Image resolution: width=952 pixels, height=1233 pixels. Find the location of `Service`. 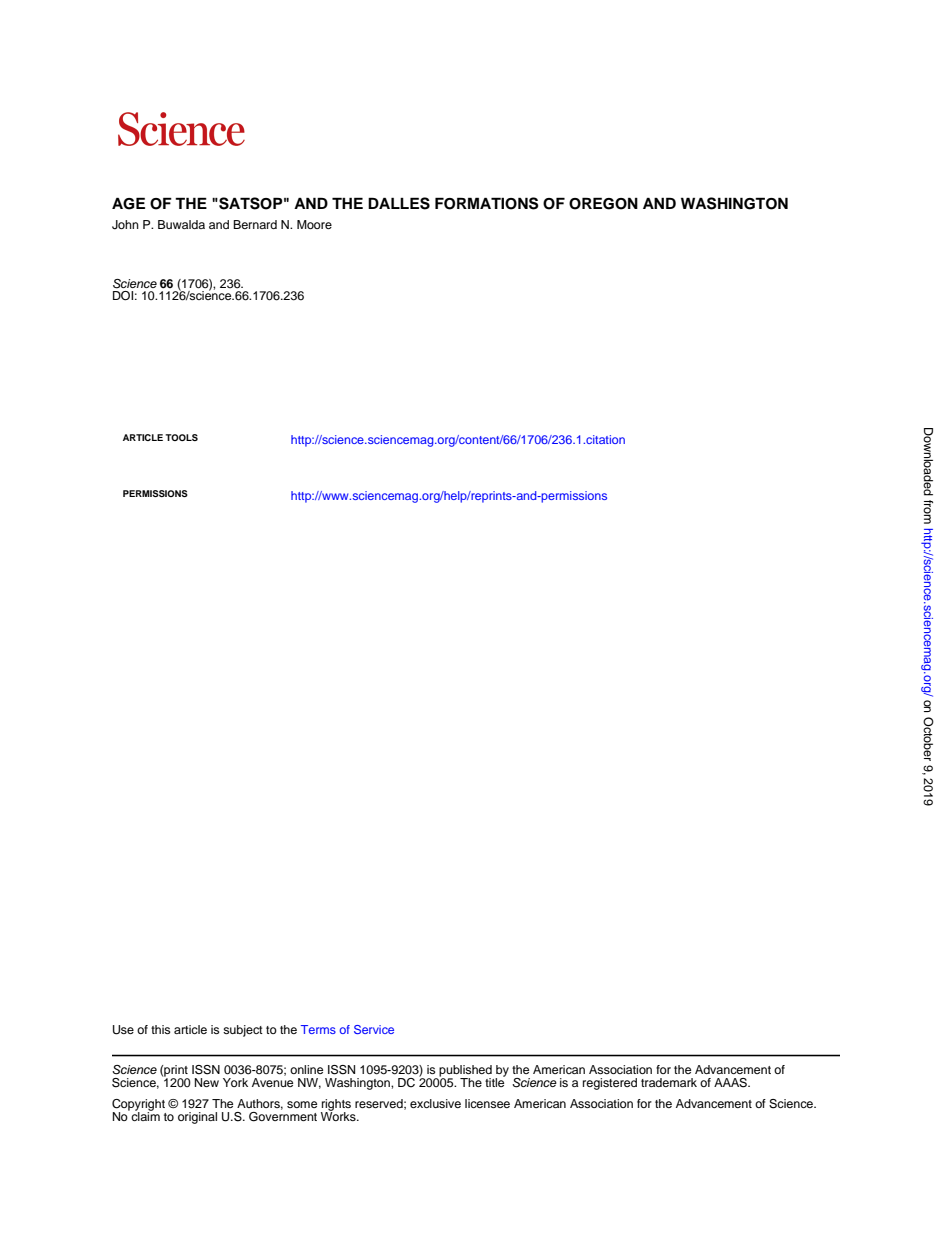

Service is located at coordinates (374, 1029).
